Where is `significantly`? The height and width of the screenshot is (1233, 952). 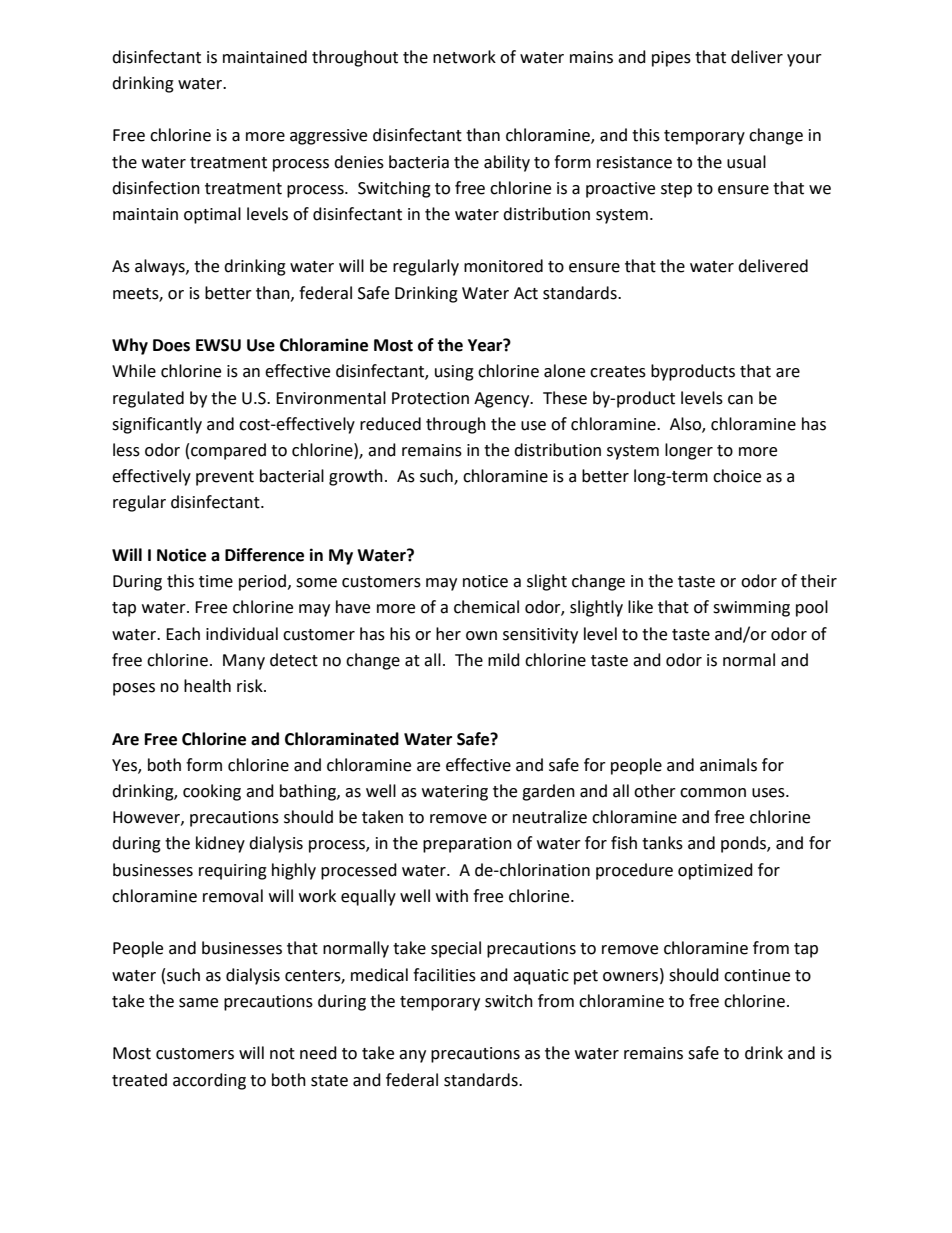
significantly is located at coordinates (157, 425).
